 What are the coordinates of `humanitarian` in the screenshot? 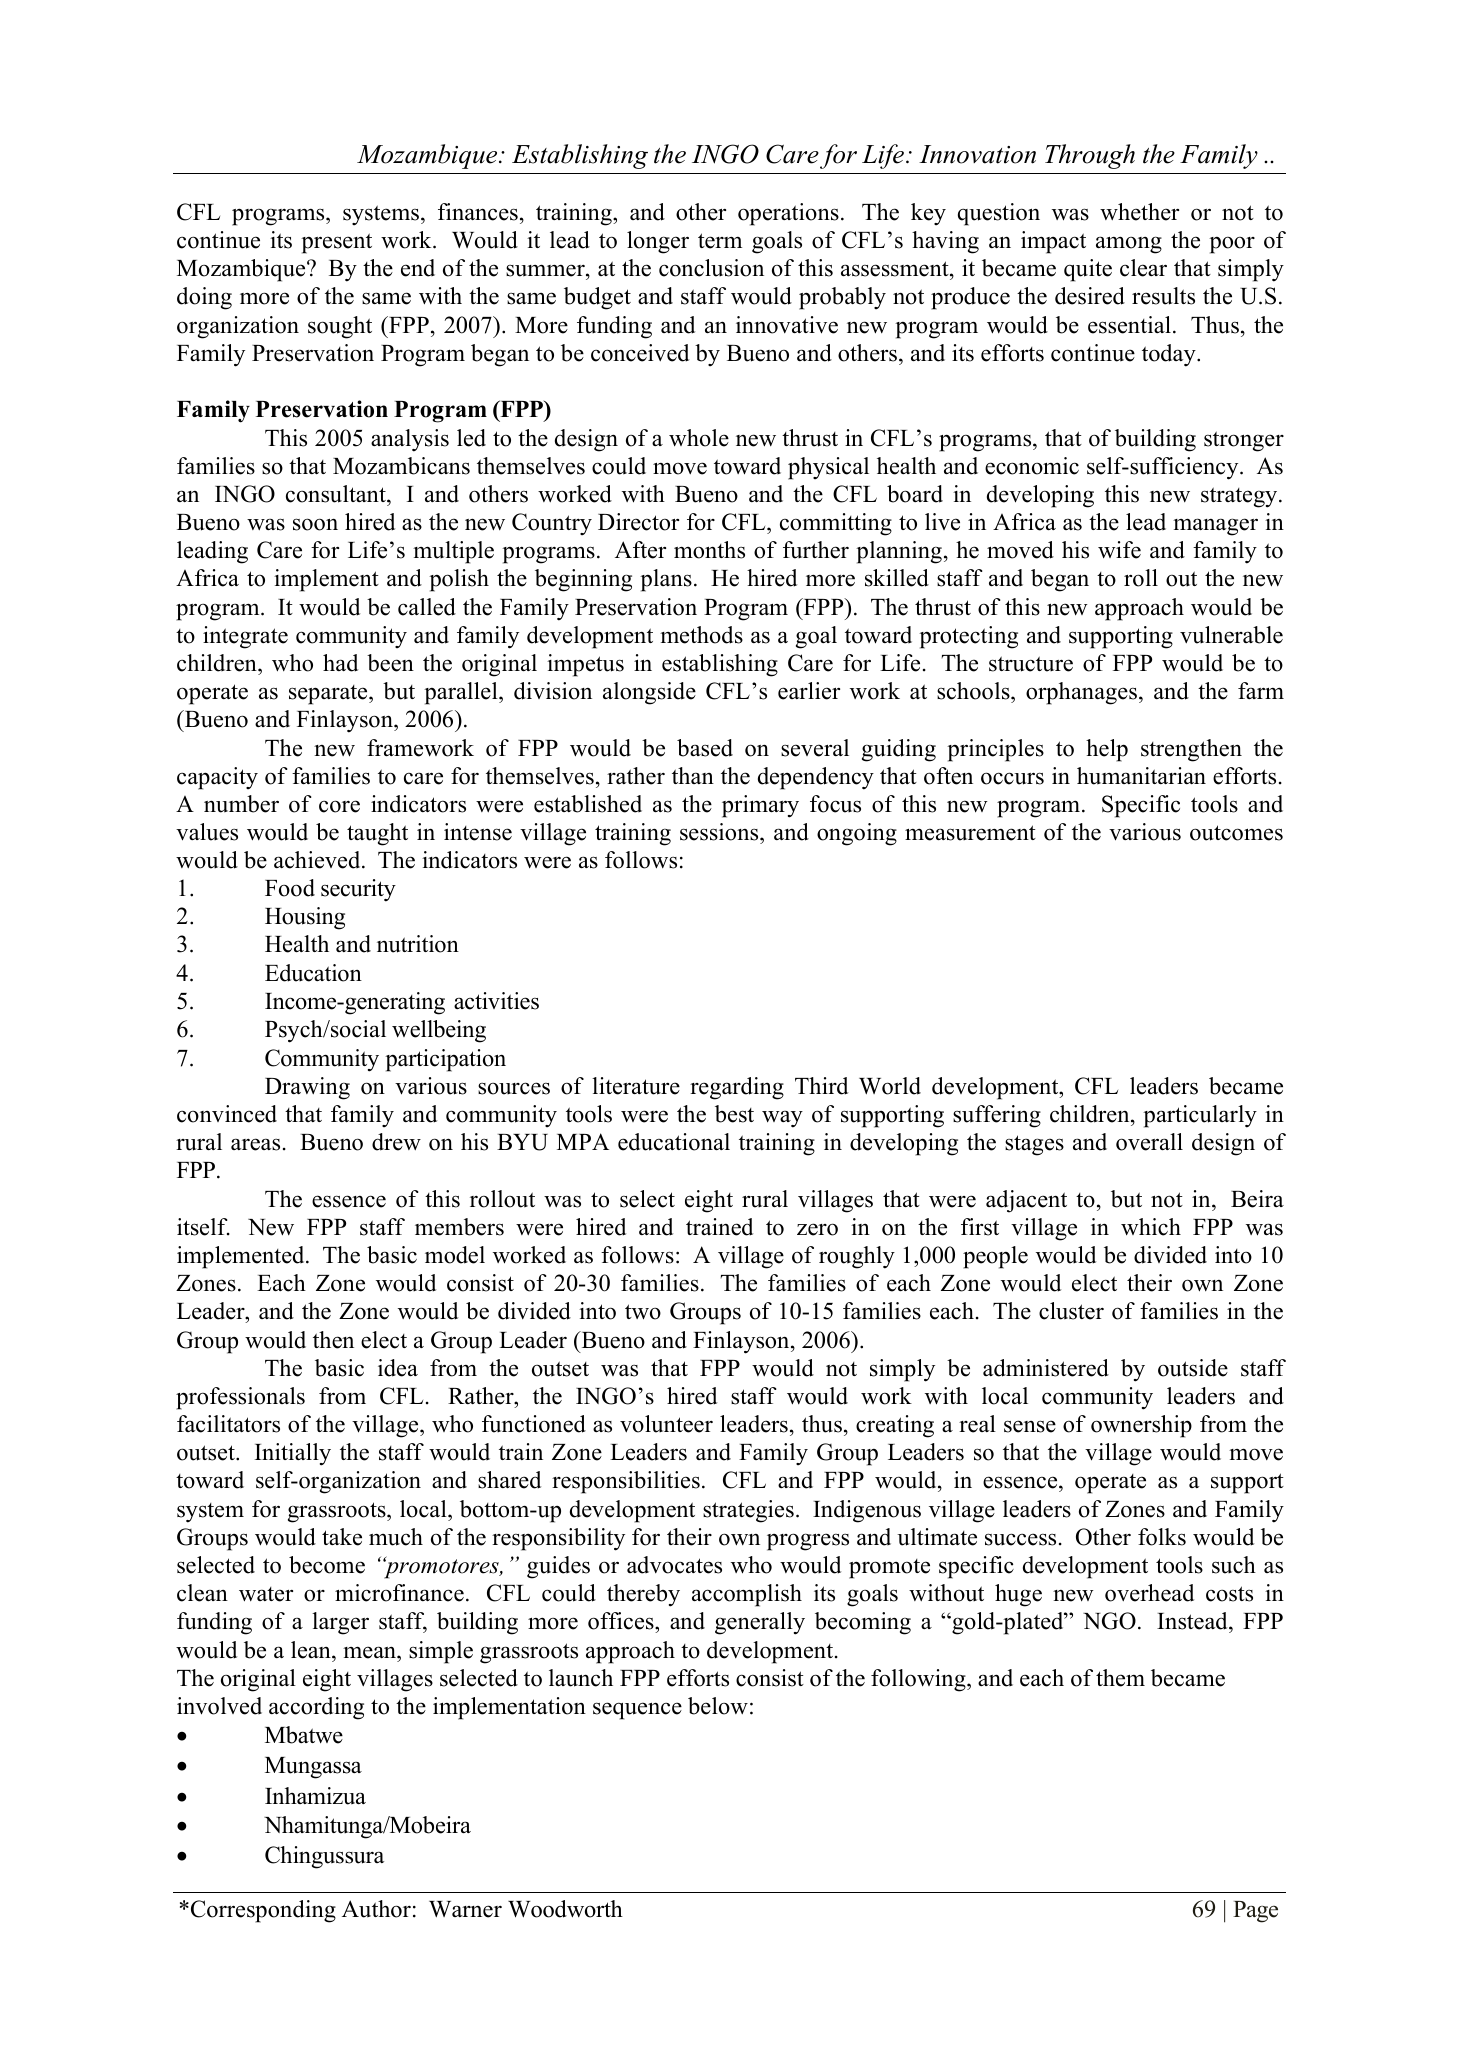 It's located at (1141, 776).
